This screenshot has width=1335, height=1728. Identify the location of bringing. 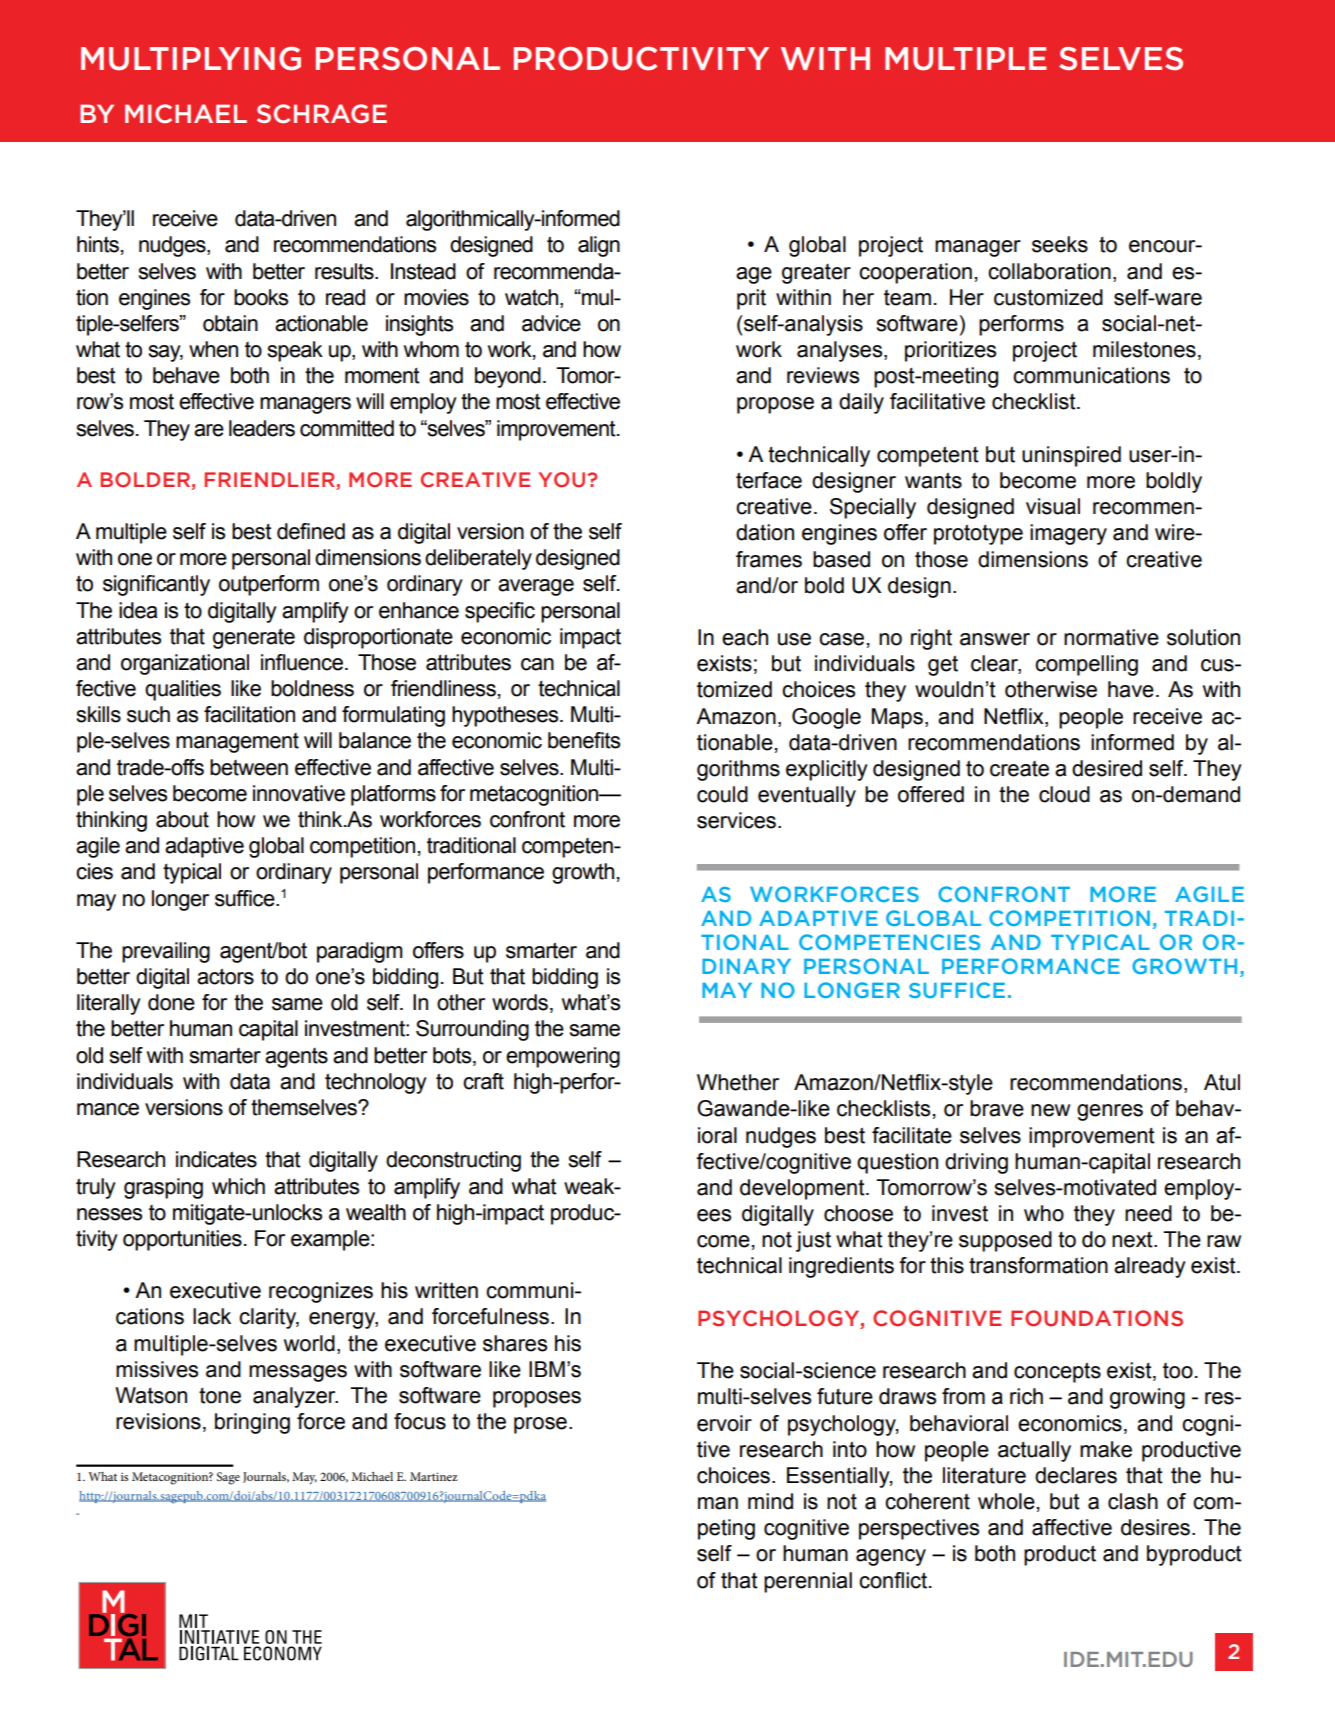
(252, 1423).
